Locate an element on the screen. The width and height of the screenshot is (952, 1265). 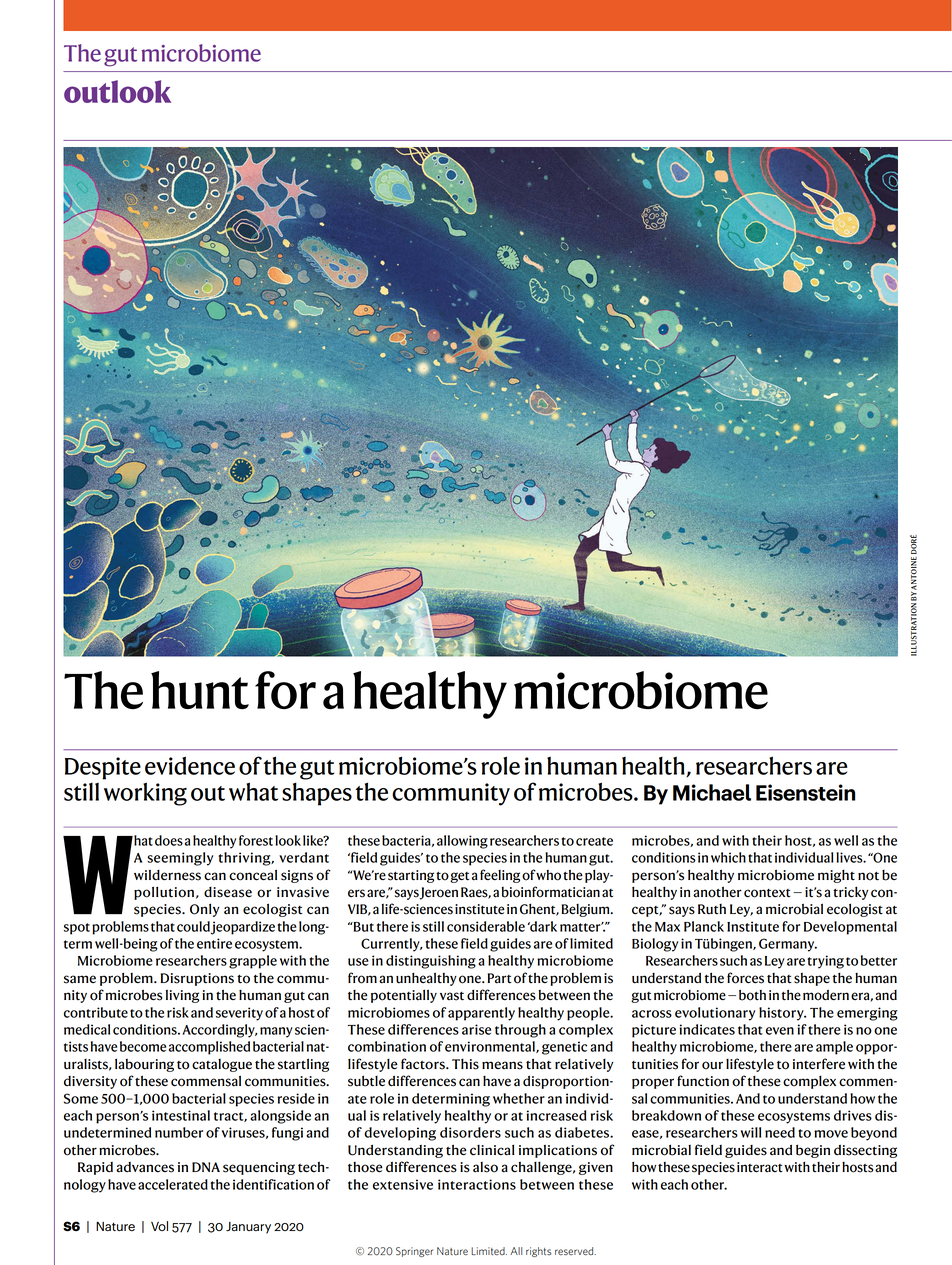
hunt is located at coordinates (200, 690).
